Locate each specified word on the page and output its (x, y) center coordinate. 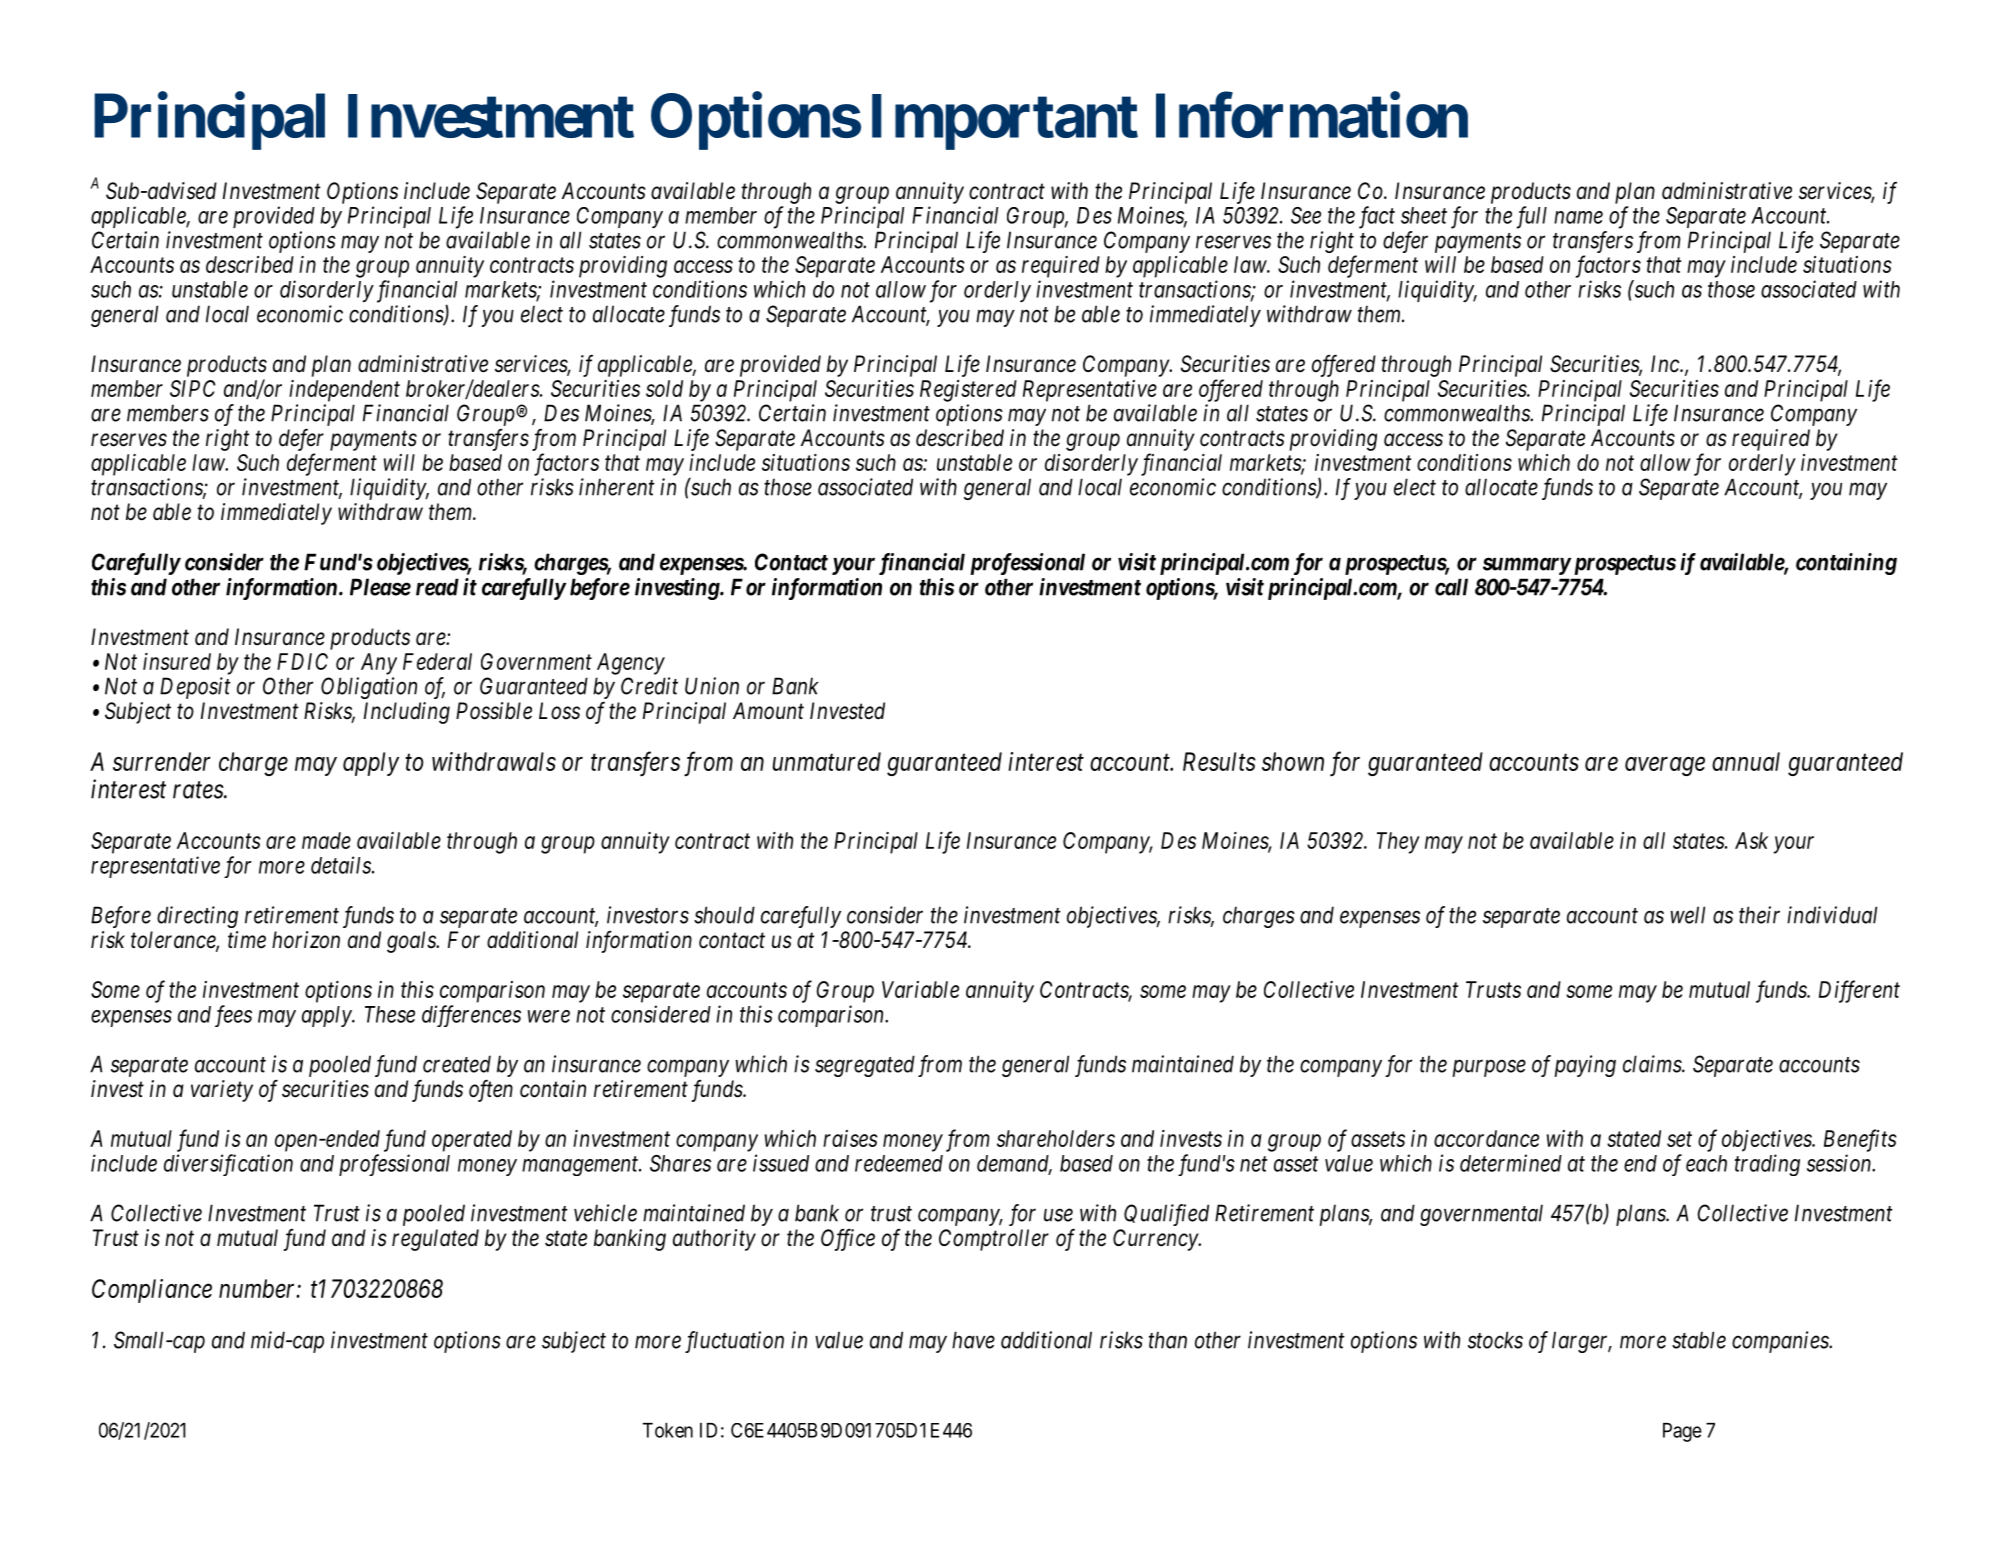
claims (1653, 1064)
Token (668, 1430)
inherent (617, 487)
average (1665, 766)
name (1578, 217)
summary (1527, 566)
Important (1005, 122)
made (326, 840)
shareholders (1056, 1138)
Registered (968, 391)
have (973, 1340)
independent (344, 391)
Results (1219, 761)
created (457, 1064)
